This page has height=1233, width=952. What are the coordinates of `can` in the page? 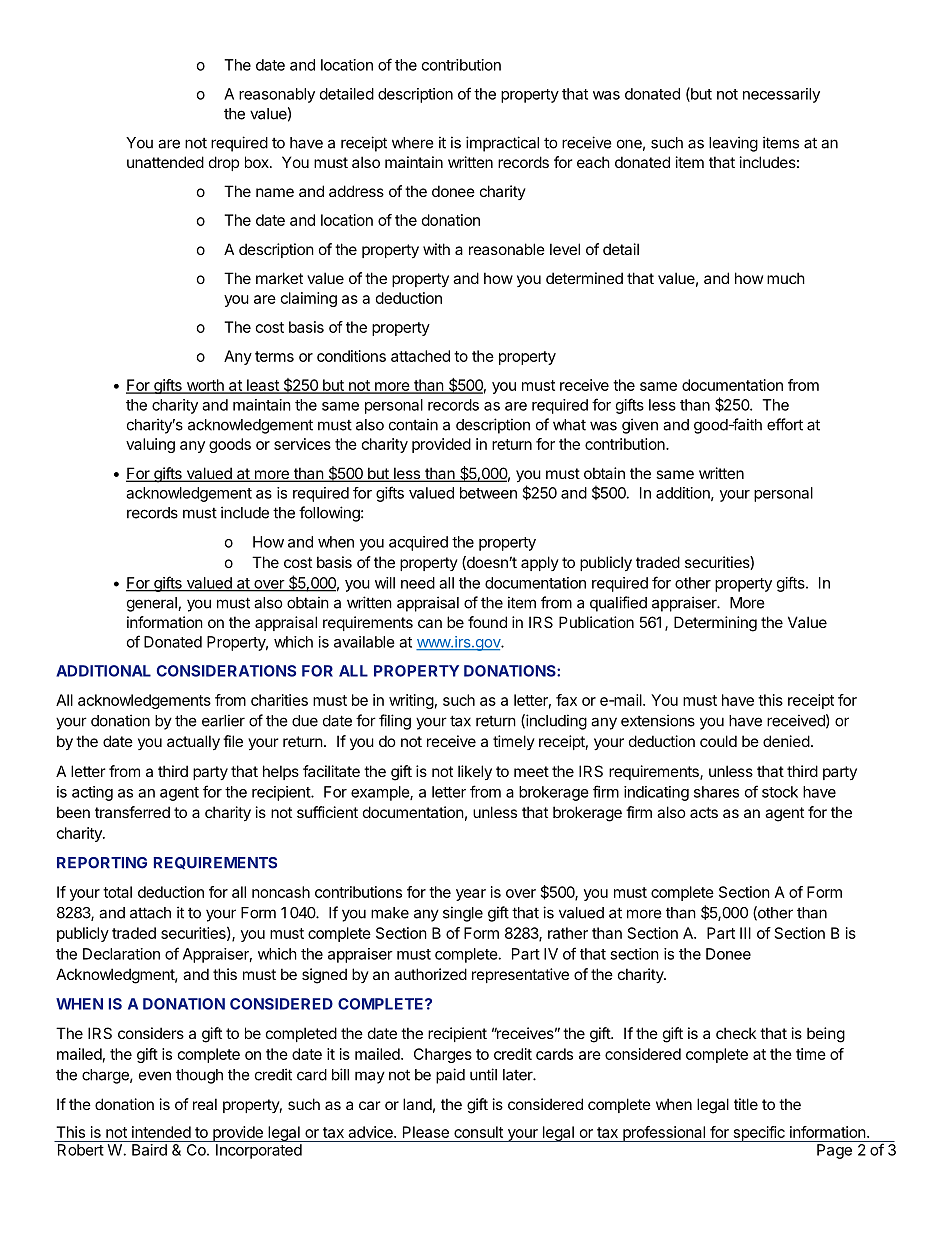 It's located at (430, 623).
